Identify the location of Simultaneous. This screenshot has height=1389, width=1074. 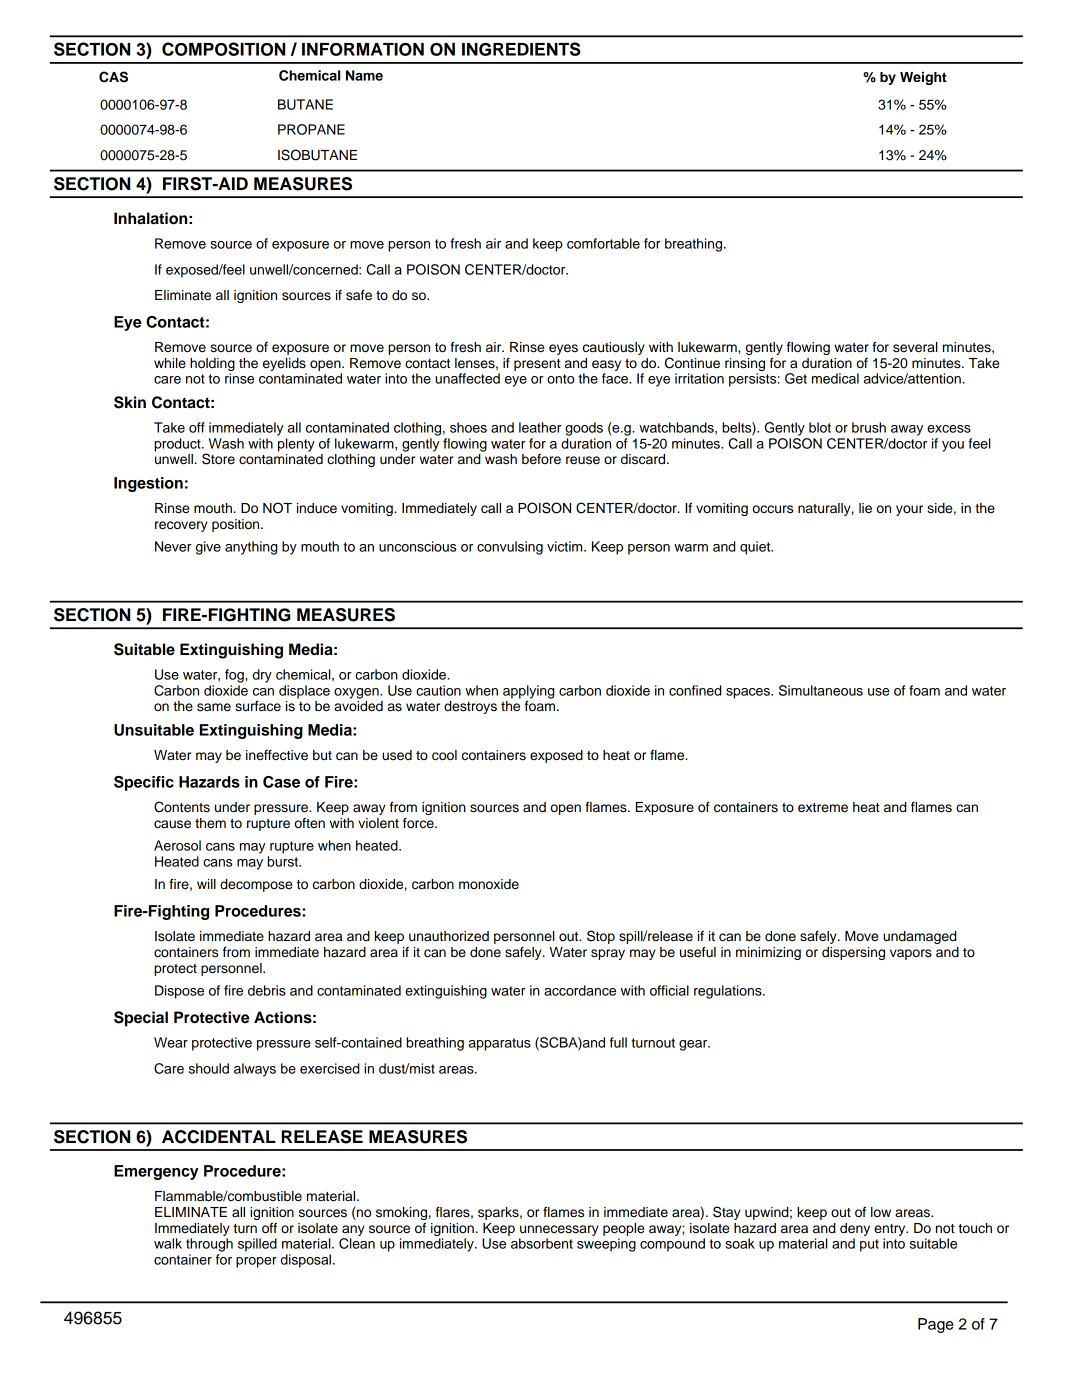
(821, 690).
